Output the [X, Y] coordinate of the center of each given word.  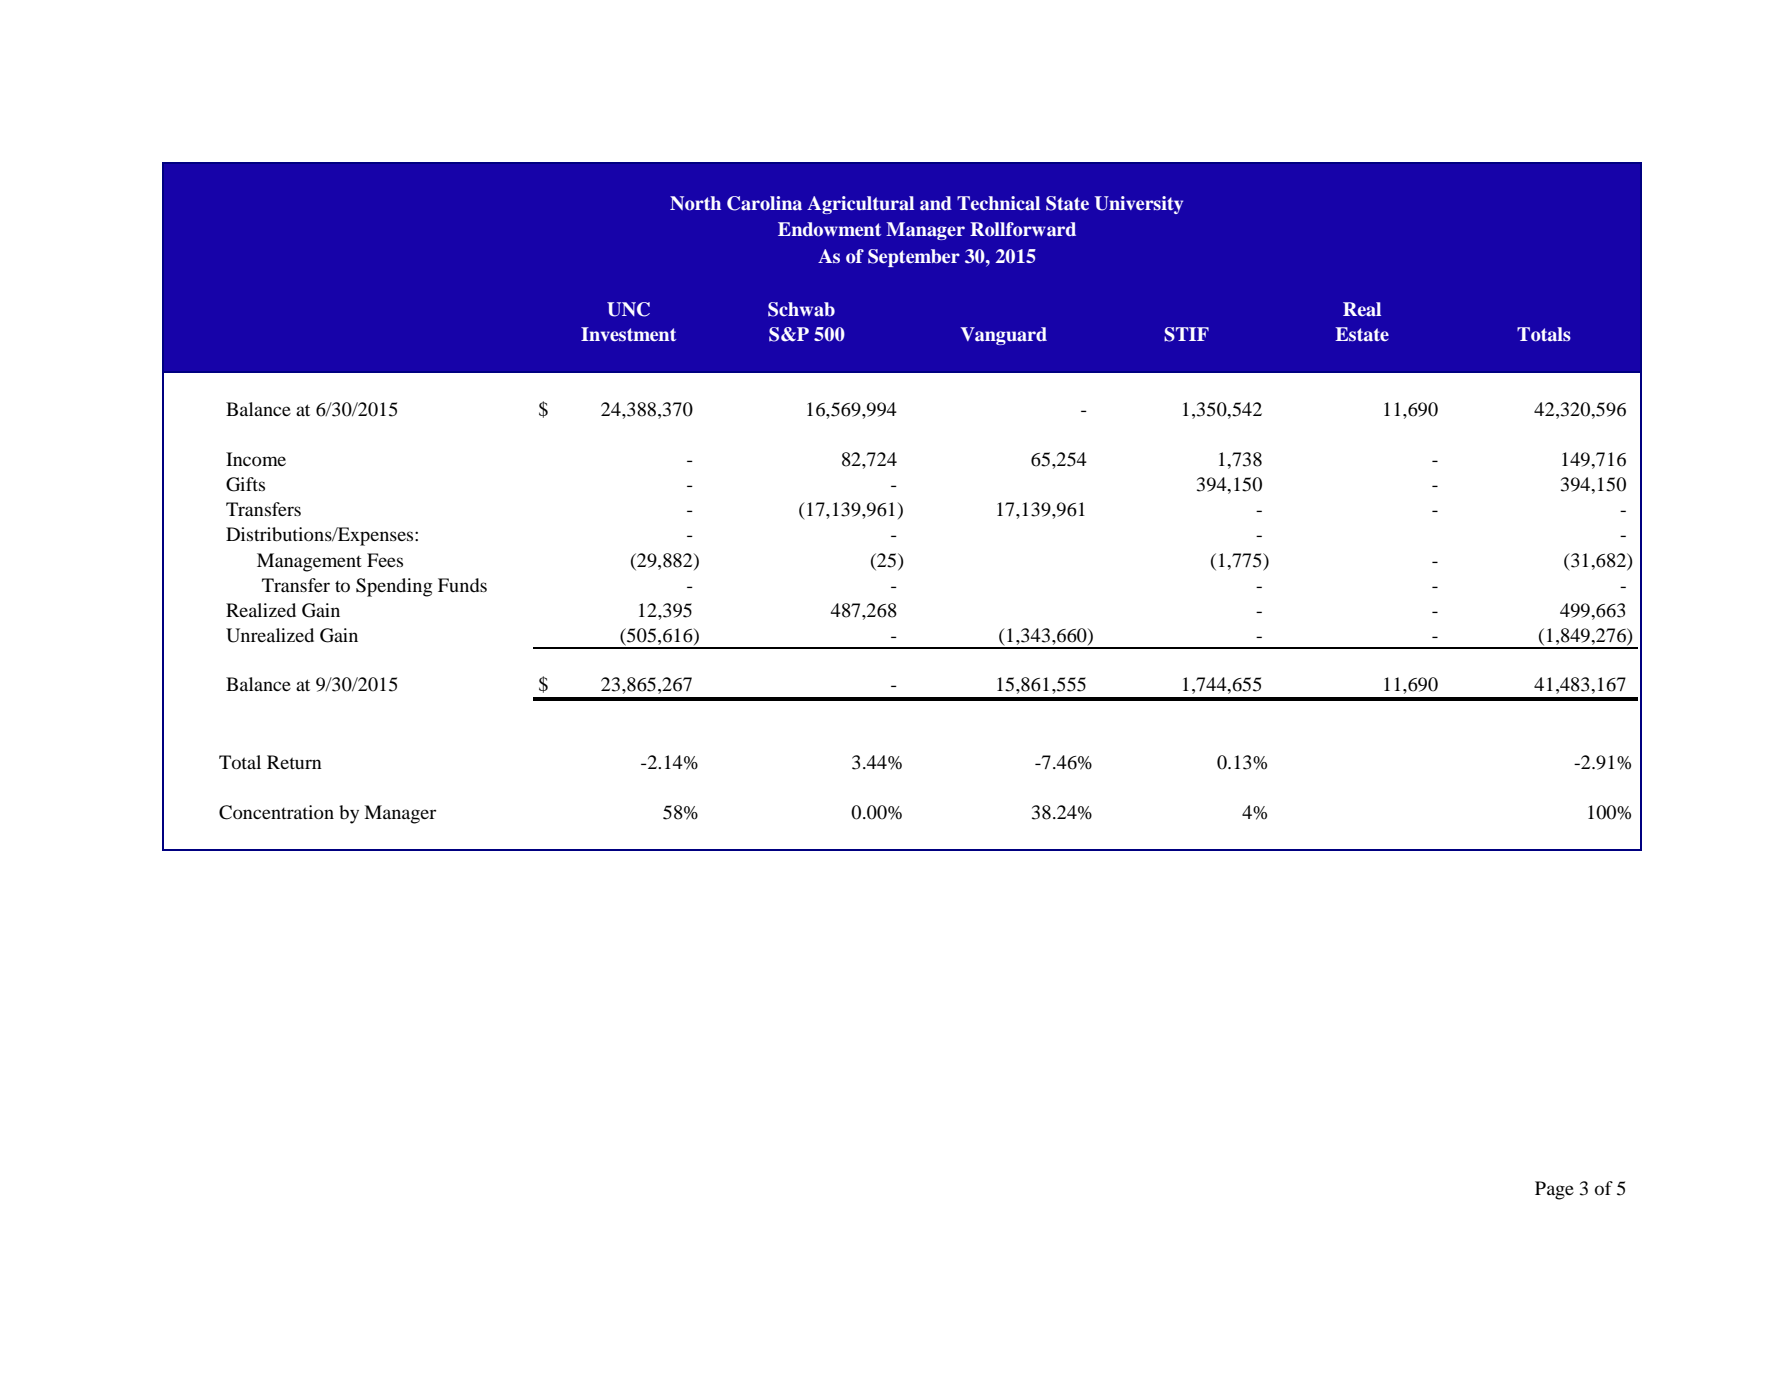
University [1138, 205]
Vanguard [1003, 336]
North [695, 203]
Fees [385, 560]
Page [1554, 1190]
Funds [462, 585]
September [914, 258]
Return [294, 762]
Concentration [276, 812]
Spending [394, 587]
